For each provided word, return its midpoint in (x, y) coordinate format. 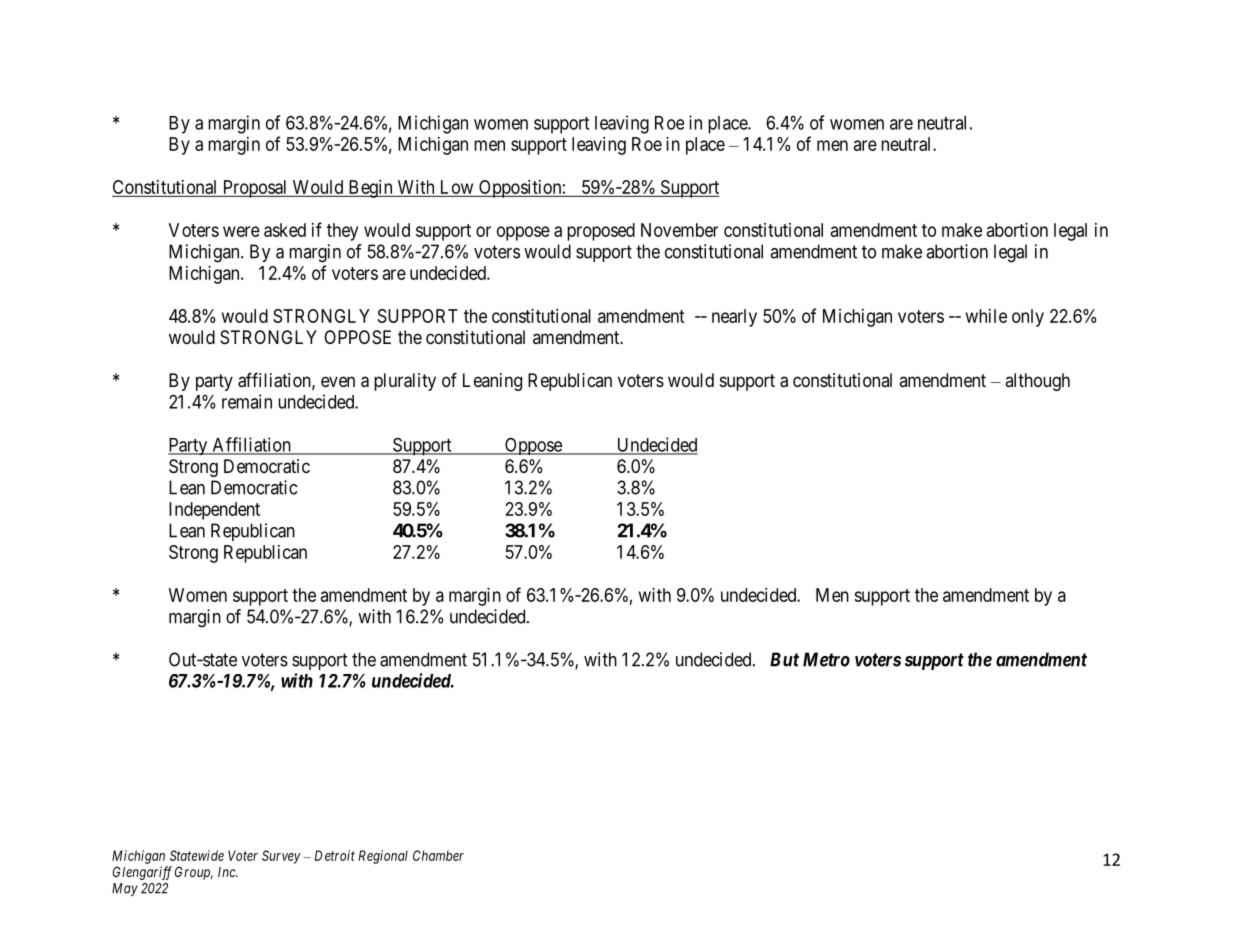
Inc (228, 872)
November (679, 230)
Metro (826, 659)
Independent (214, 511)
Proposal (255, 189)
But (784, 659)
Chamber (438, 855)
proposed (601, 232)
